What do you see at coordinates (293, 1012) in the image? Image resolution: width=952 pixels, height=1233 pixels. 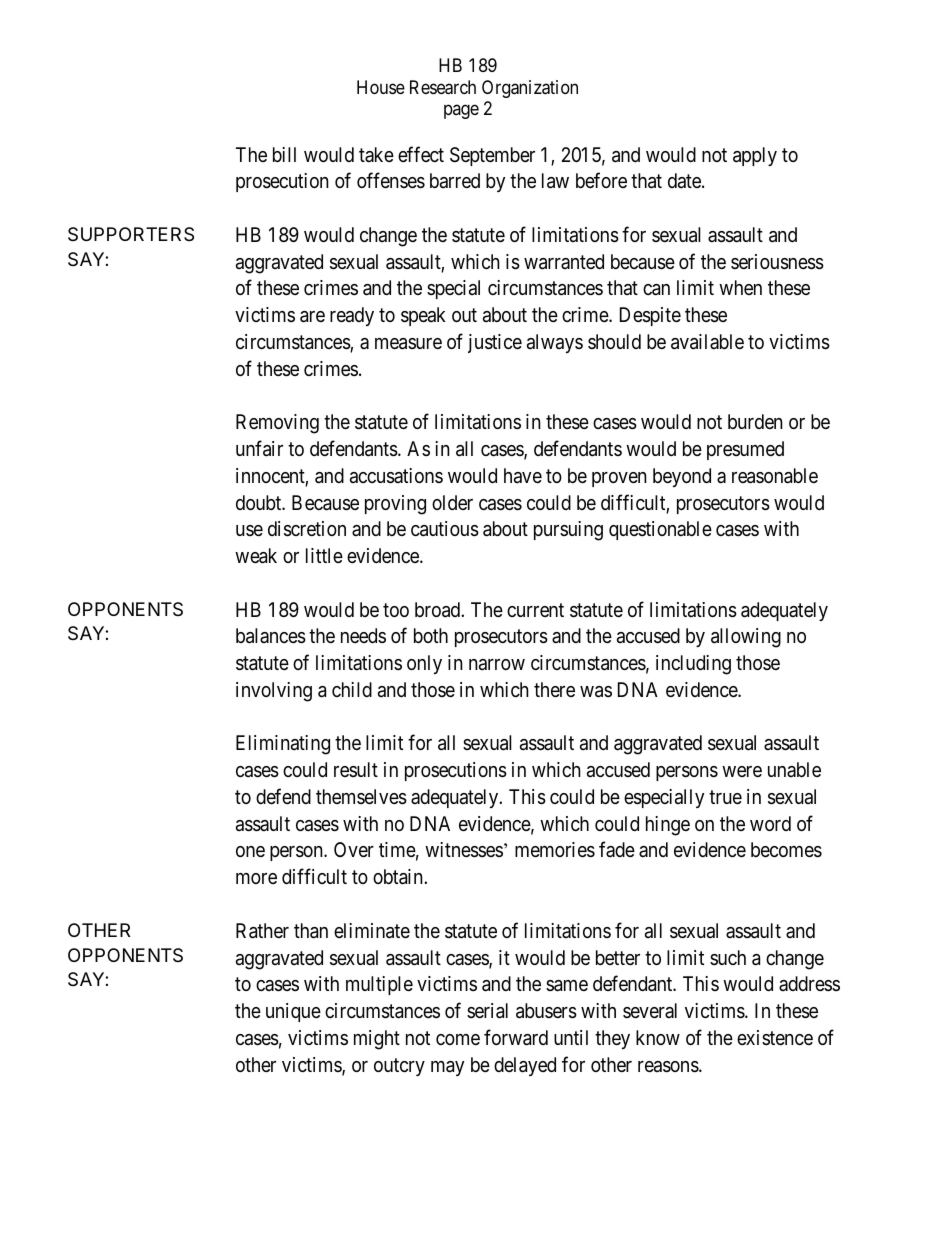 I see `unique` at bounding box center [293, 1012].
